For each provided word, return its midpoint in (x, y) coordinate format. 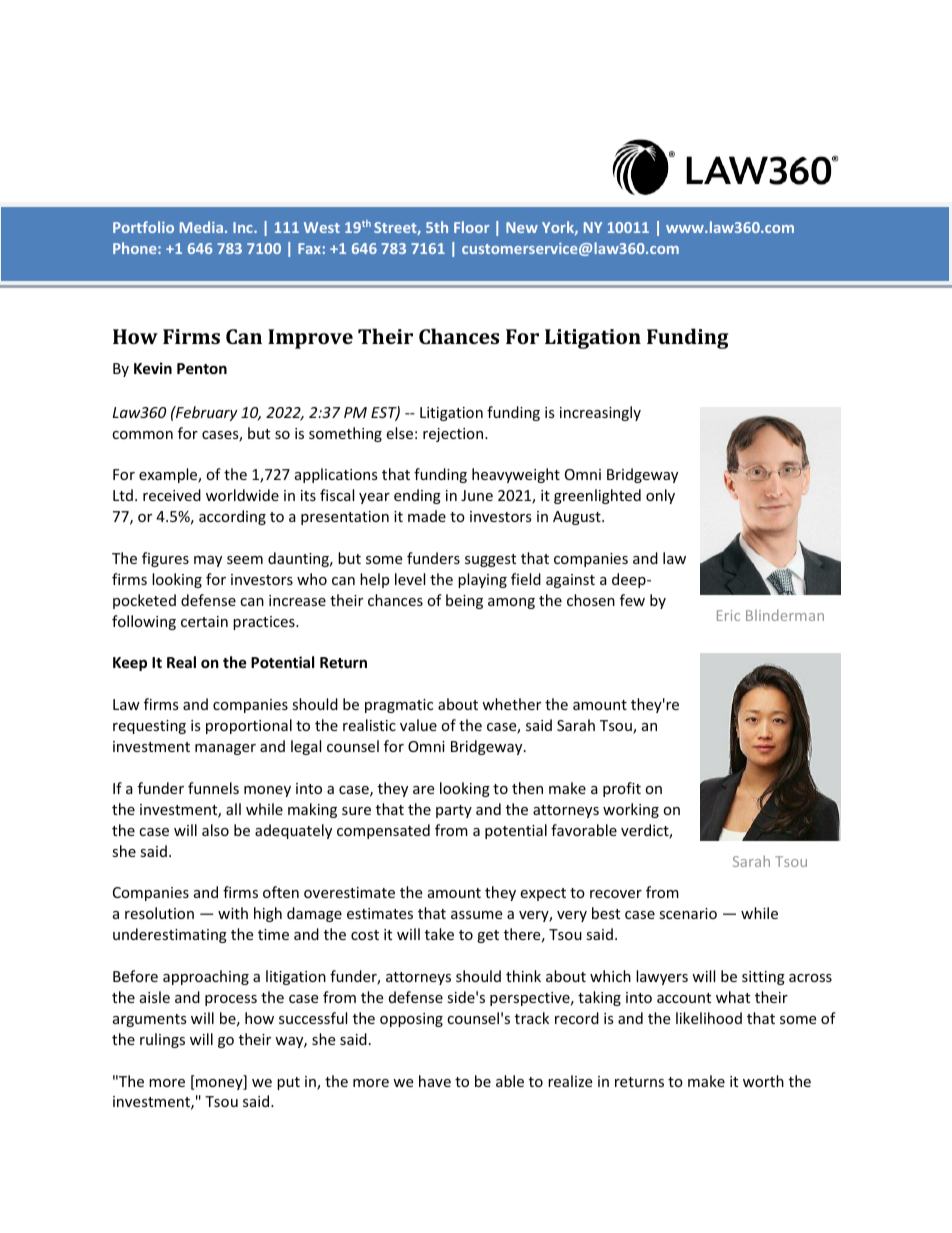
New (522, 227)
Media (201, 227)
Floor (471, 227)
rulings (162, 1040)
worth (763, 1081)
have (435, 1081)
